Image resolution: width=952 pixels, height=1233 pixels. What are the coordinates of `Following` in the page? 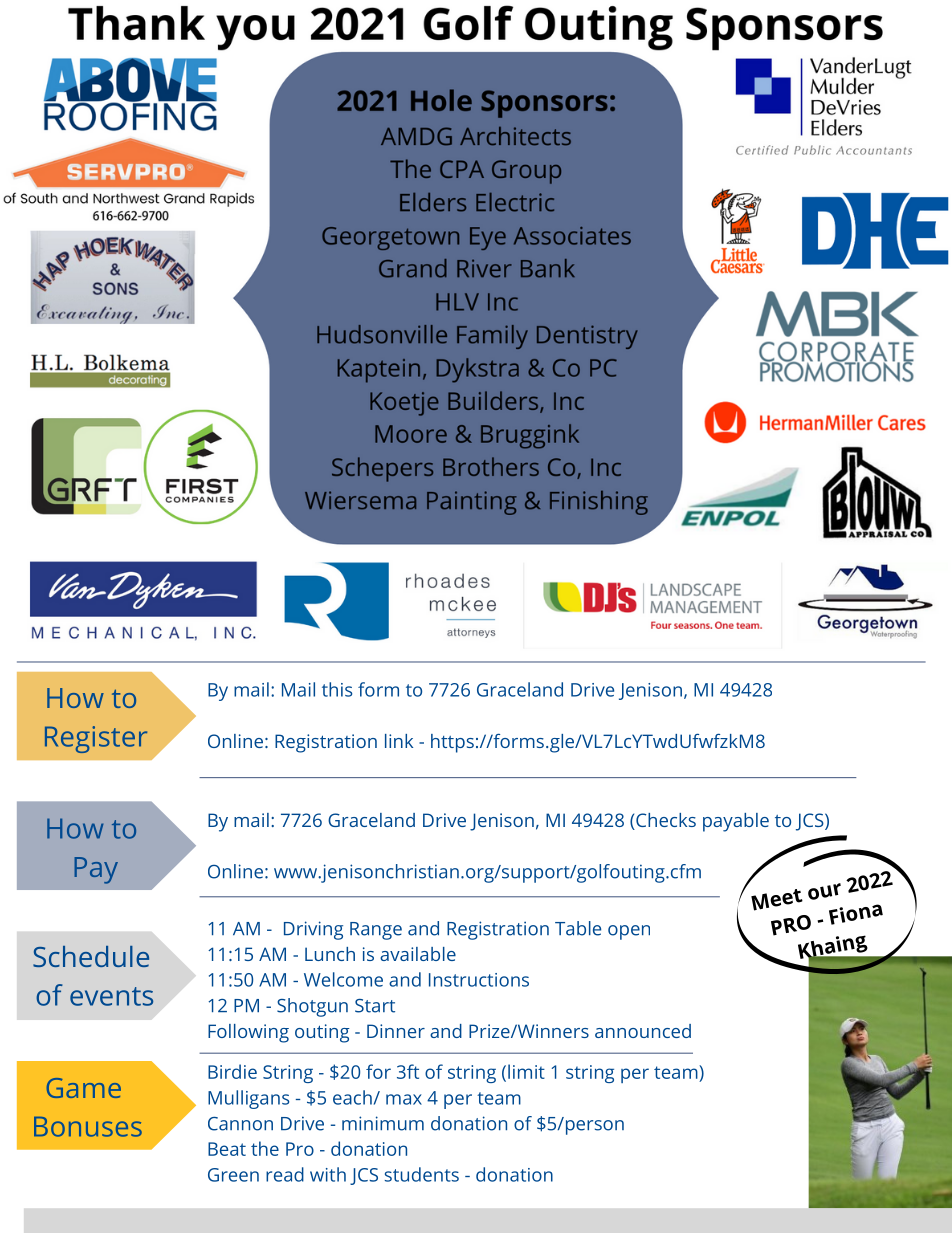 It's located at (248, 1033).
